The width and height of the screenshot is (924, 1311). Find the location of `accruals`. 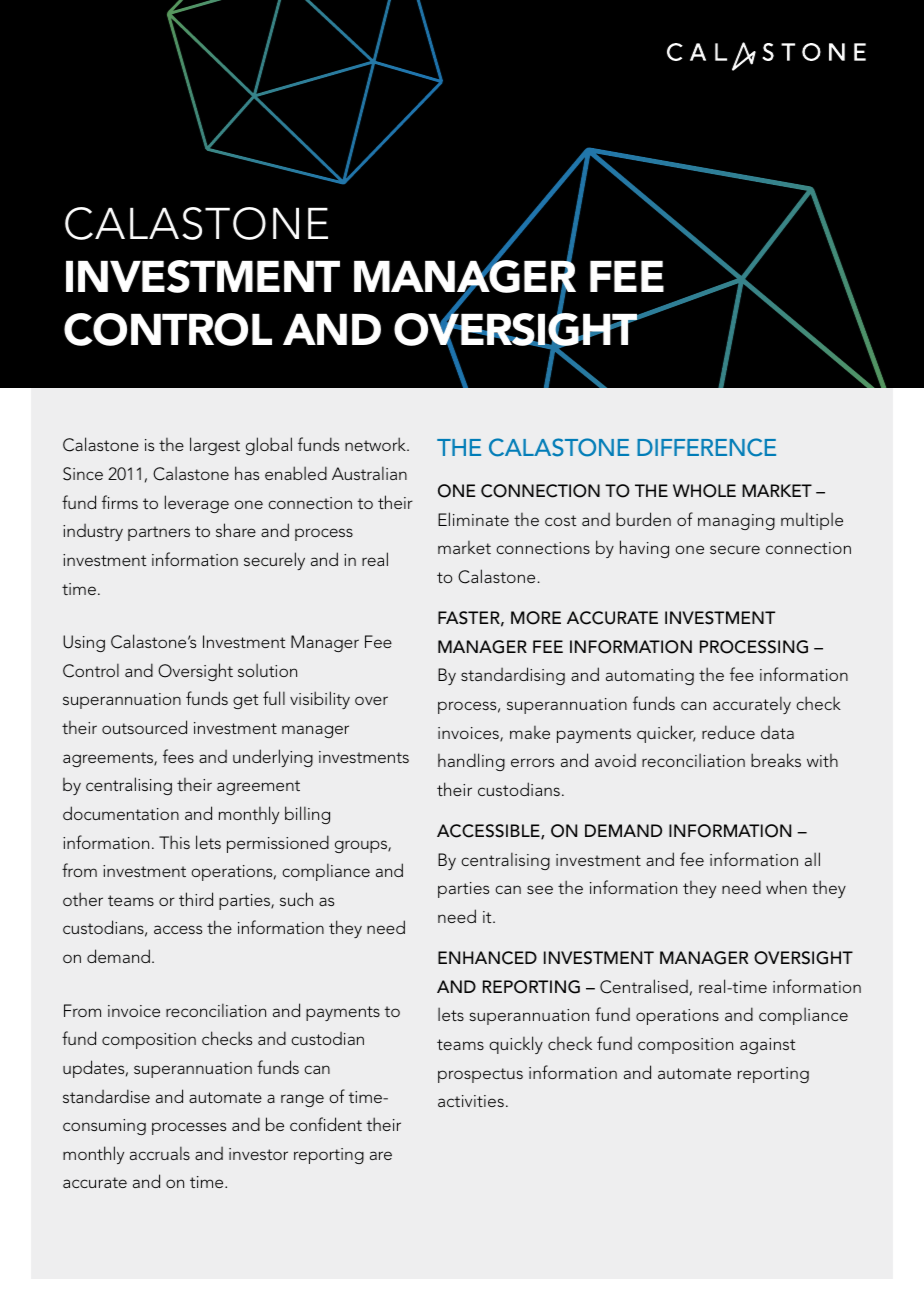

accruals is located at coordinates (160, 1153).
